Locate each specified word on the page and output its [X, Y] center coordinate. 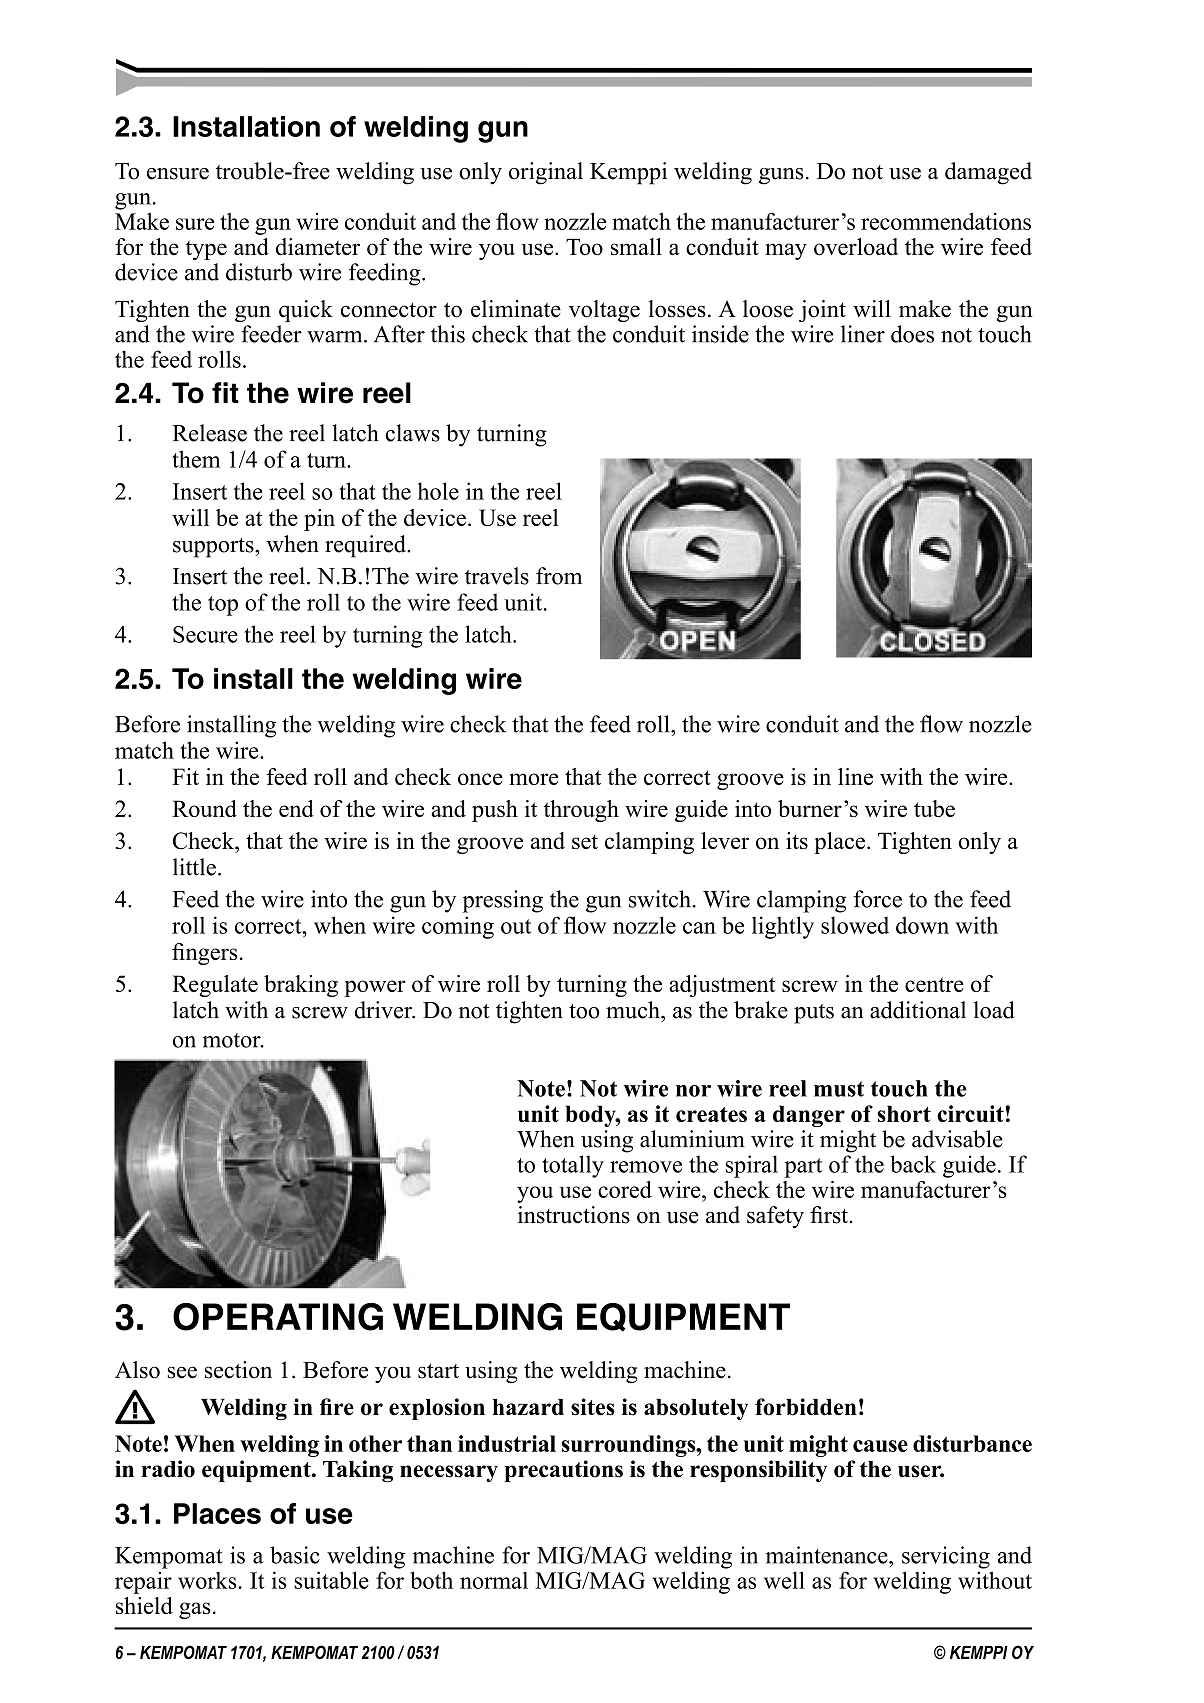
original [546, 173]
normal [494, 1580]
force [877, 899]
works [208, 1580]
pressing [502, 901]
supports [214, 548]
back [913, 1164]
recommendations [946, 221]
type [206, 250]
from [559, 576]
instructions [574, 1215]
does [912, 334]
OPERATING [278, 1317]
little [194, 867]
